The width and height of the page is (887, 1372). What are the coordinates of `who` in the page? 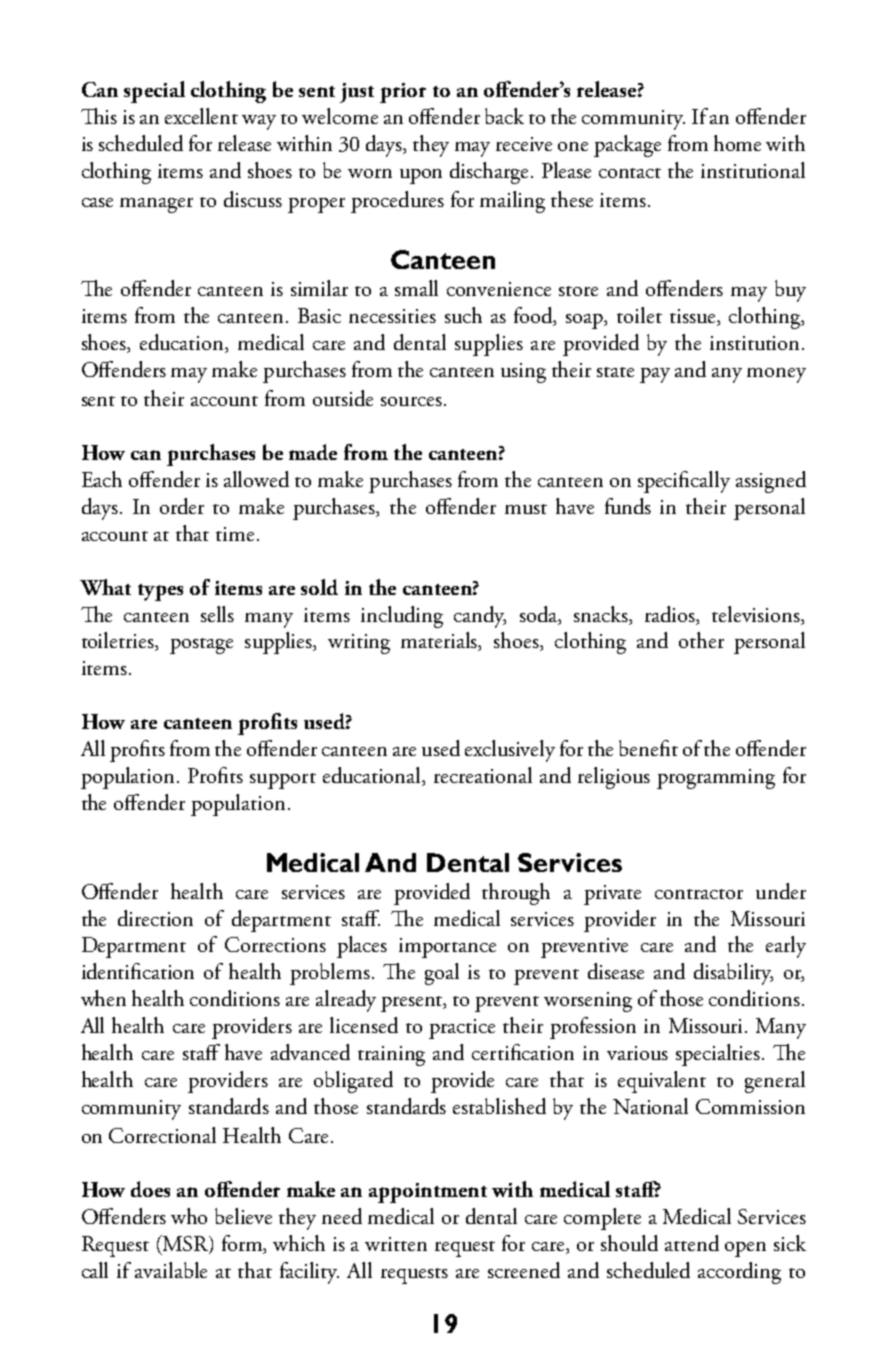 It's located at (189, 1216).
